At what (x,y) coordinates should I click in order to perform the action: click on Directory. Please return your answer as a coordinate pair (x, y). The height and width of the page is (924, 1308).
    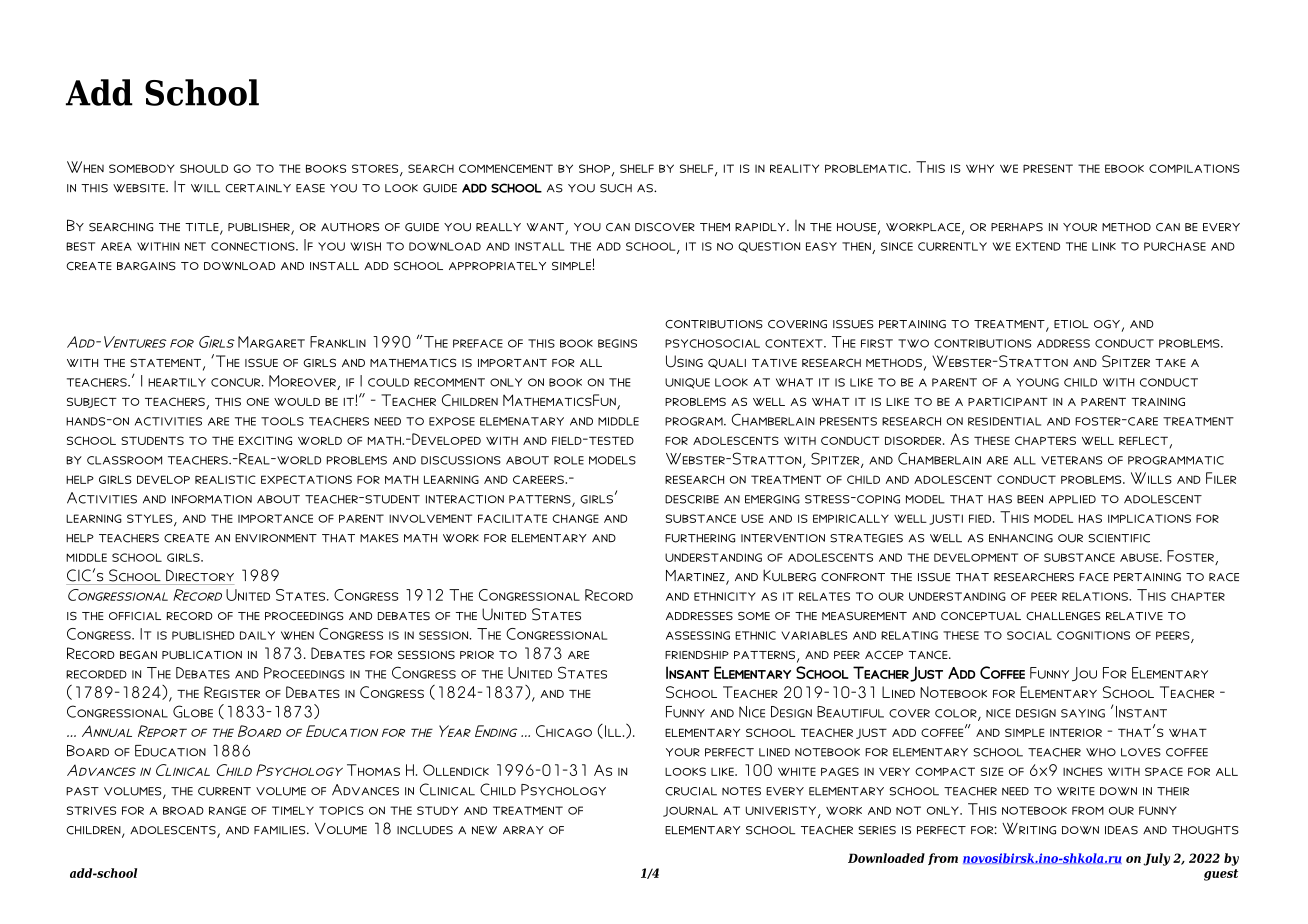
    Looking at the image, I should click on (200, 575).
